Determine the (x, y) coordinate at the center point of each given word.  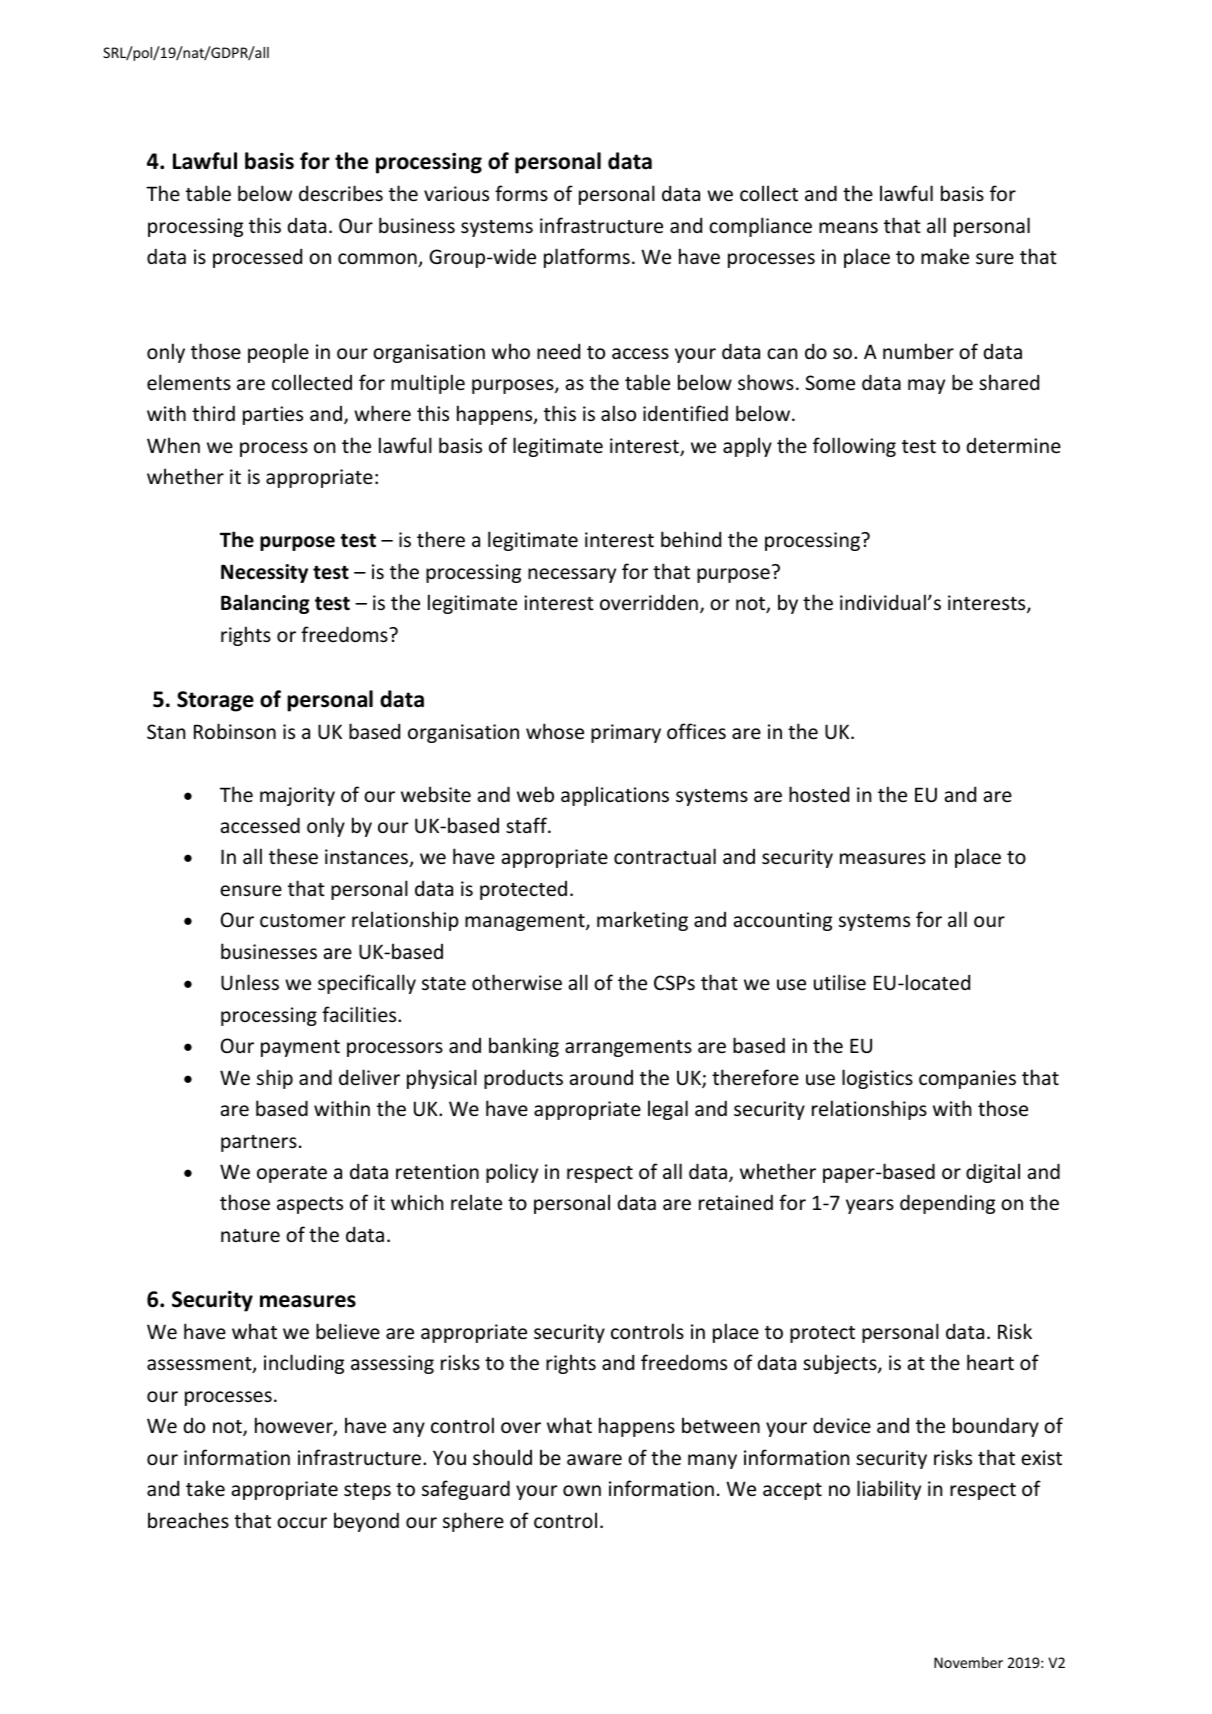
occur (302, 1522)
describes (341, 193)
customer (303, 920)
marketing (642, 921)
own (582, 1490)
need (558, 351)
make (945, 256)
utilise (840, 982)
